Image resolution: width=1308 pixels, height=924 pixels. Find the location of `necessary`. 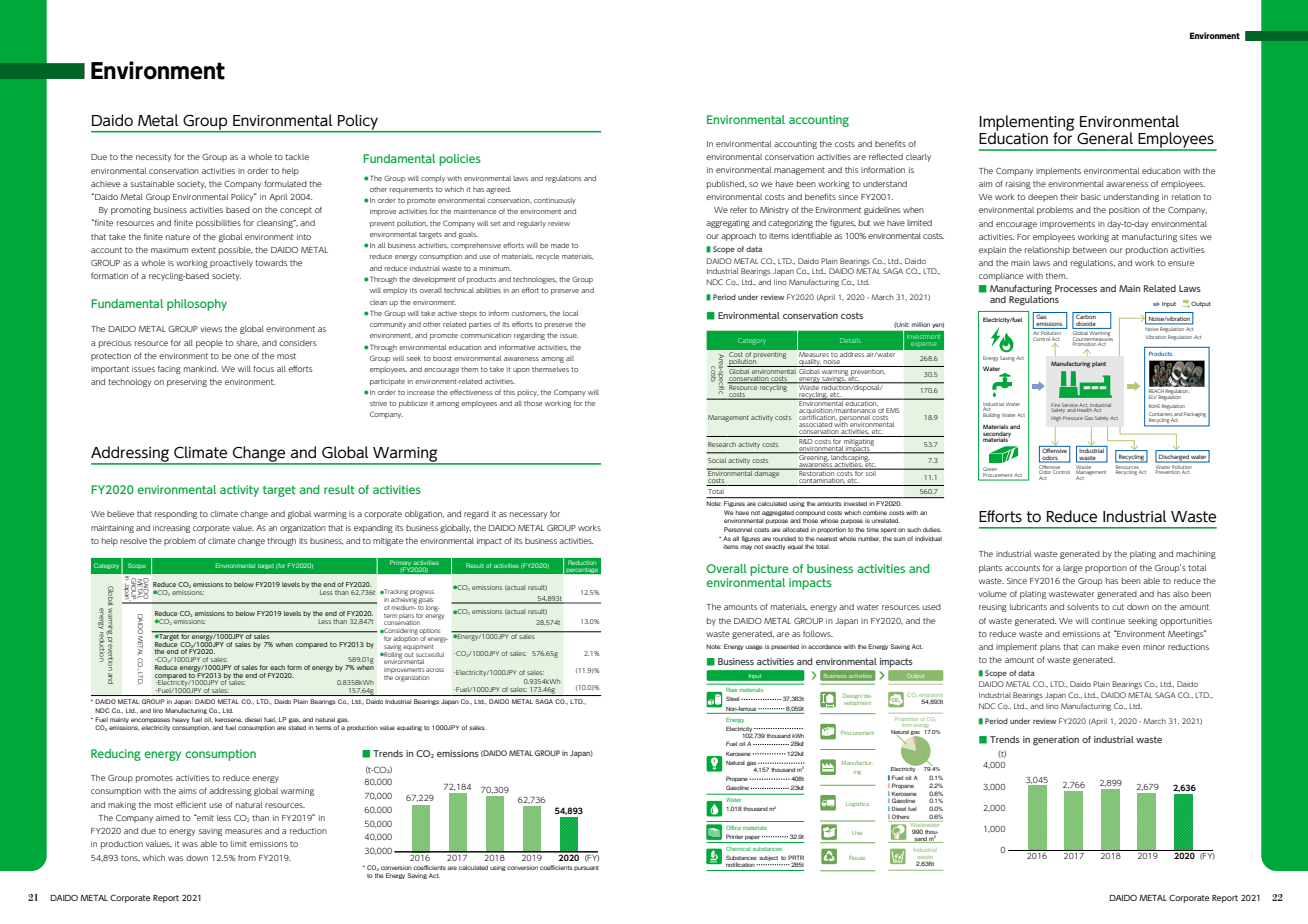

necessary is located at coordinates (528, 515).
